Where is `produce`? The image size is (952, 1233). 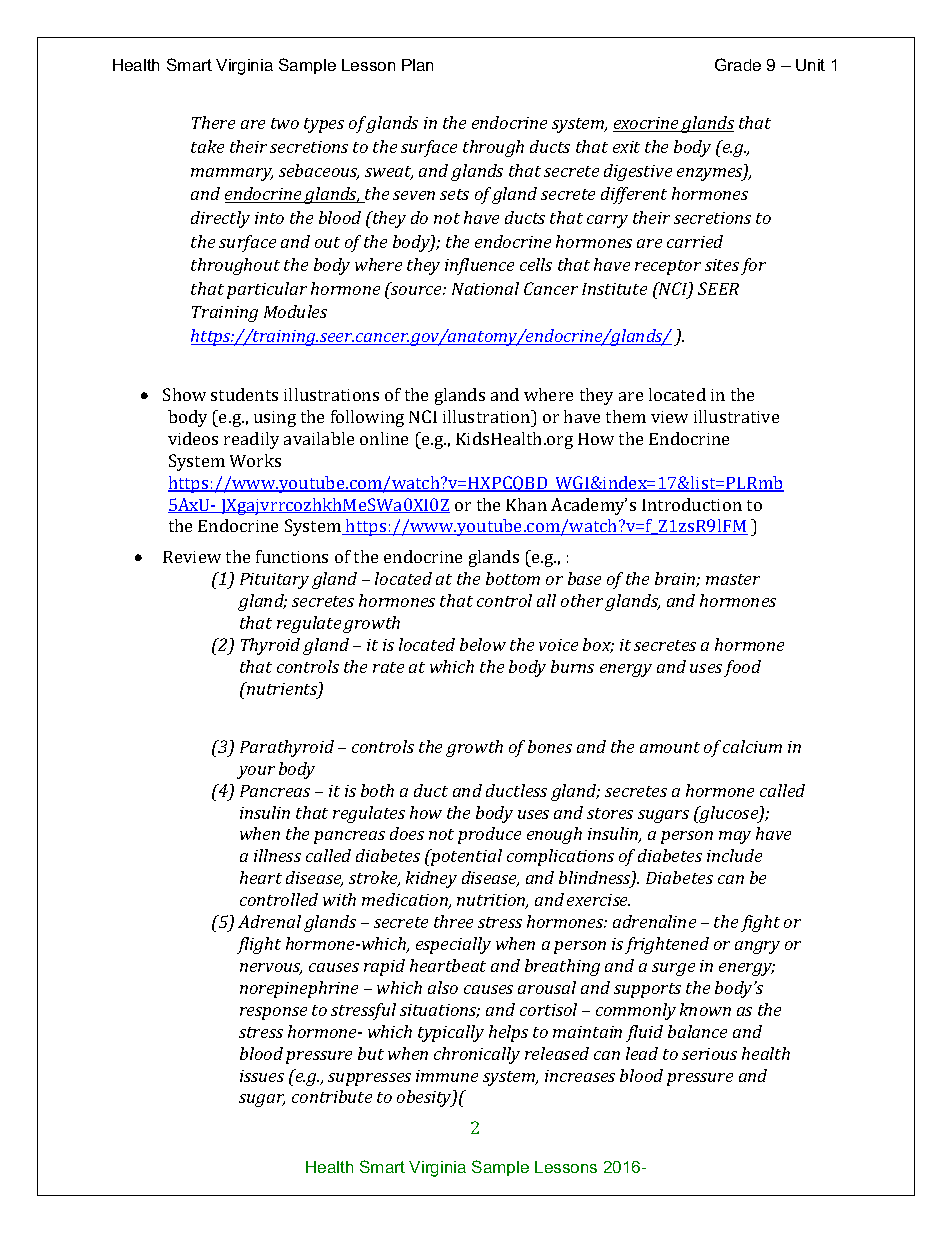
produce is located at coordinates (489, 835).
